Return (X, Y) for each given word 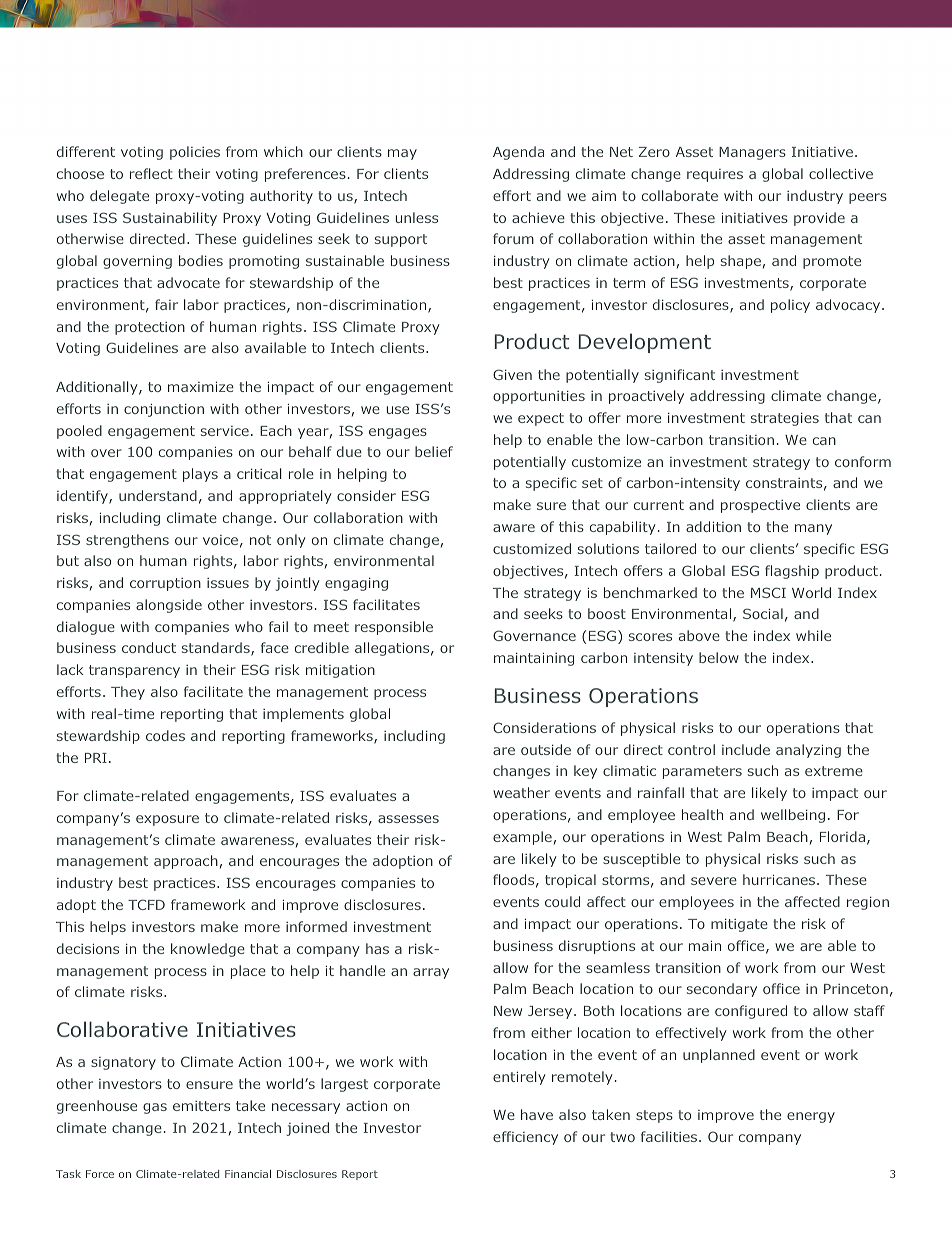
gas (155, 1108)
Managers (752, 153)
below (719, 657)
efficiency (525, 1138)
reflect (151, 173)
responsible (394, 628)
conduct (149, 647)
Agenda (518, 153)
